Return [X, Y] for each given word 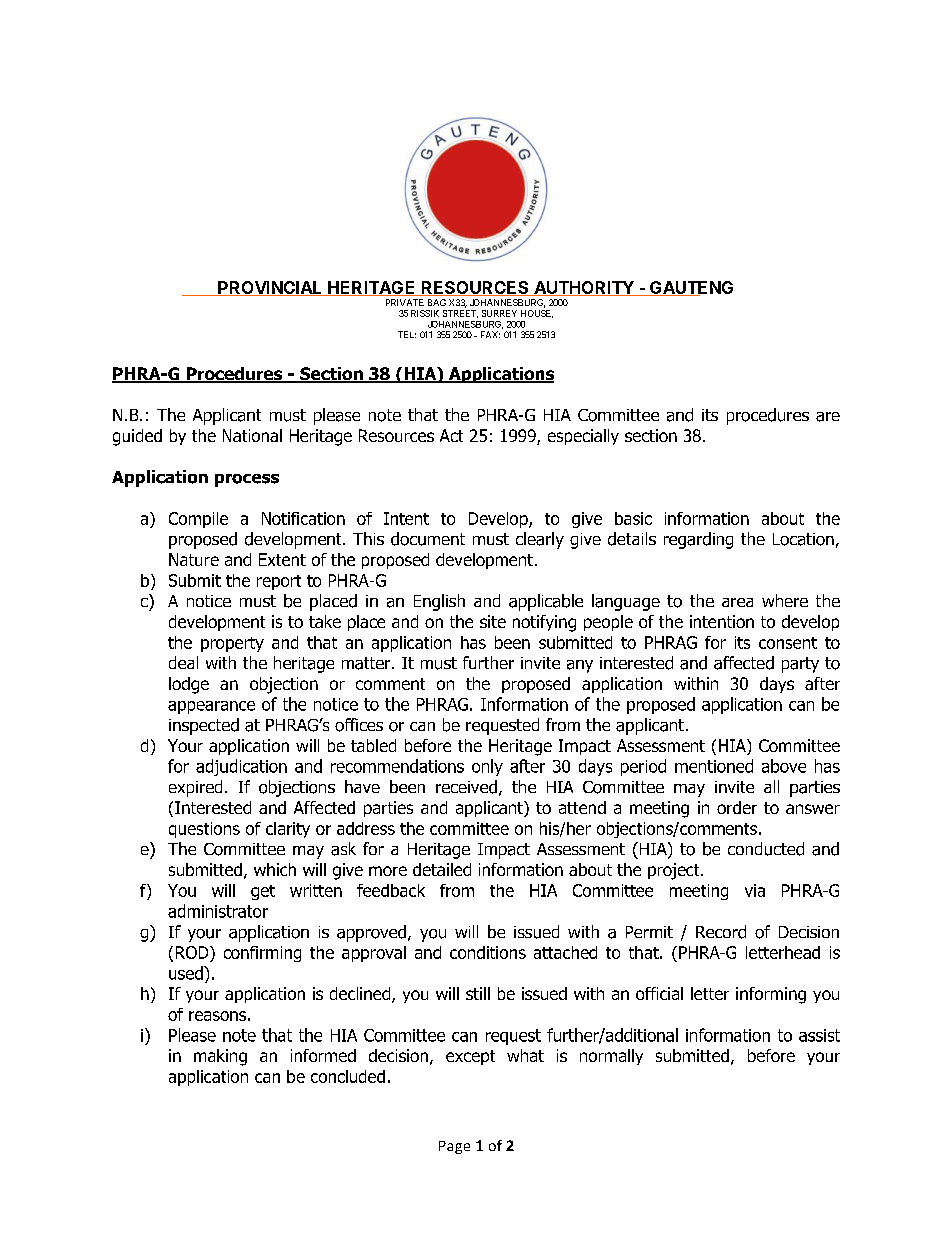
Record [721, 932]
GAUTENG [690, 288]
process [247, 480]
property [232, 644]
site [493, 621]
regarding [698, 540]
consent [788, 643]
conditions [488, 952]
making [220, 1057]
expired [195, 788]
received [466, 787]
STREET [460, 314]
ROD [193, 952]
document [428, 539]
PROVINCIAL [270, 288]
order [737, 807]
